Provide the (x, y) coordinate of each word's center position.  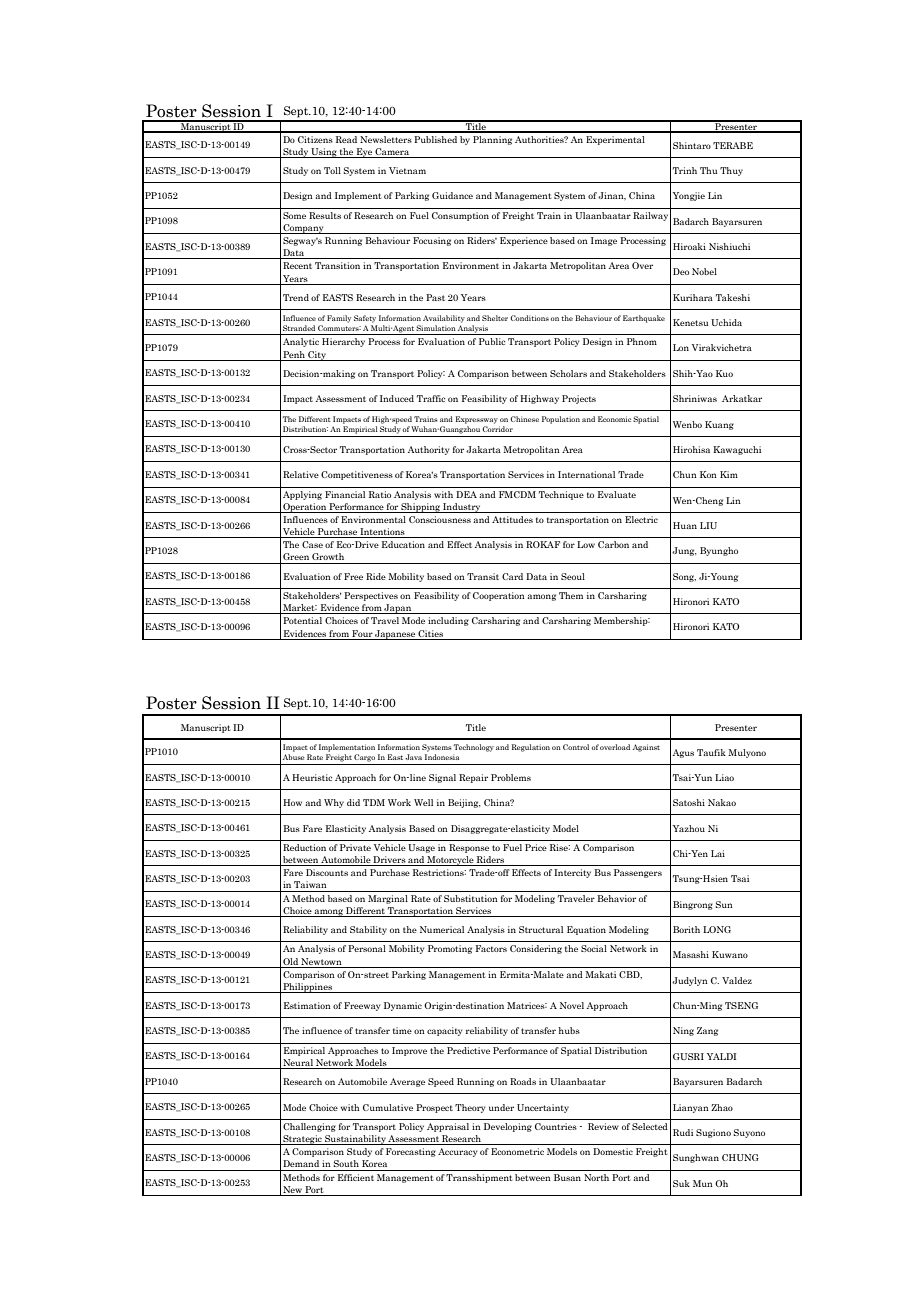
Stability (368, 930)
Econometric (517, 1151)
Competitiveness (357, 475)
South (346, 1163)
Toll (332, 170)
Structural (541, 929)
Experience (524, 241)
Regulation (531, 748)
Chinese (524, 419)
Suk (681, 1183)
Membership (622, 621)
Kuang (719, 425)
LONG (717, 929)
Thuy (731, 171)
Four (362, 633)
